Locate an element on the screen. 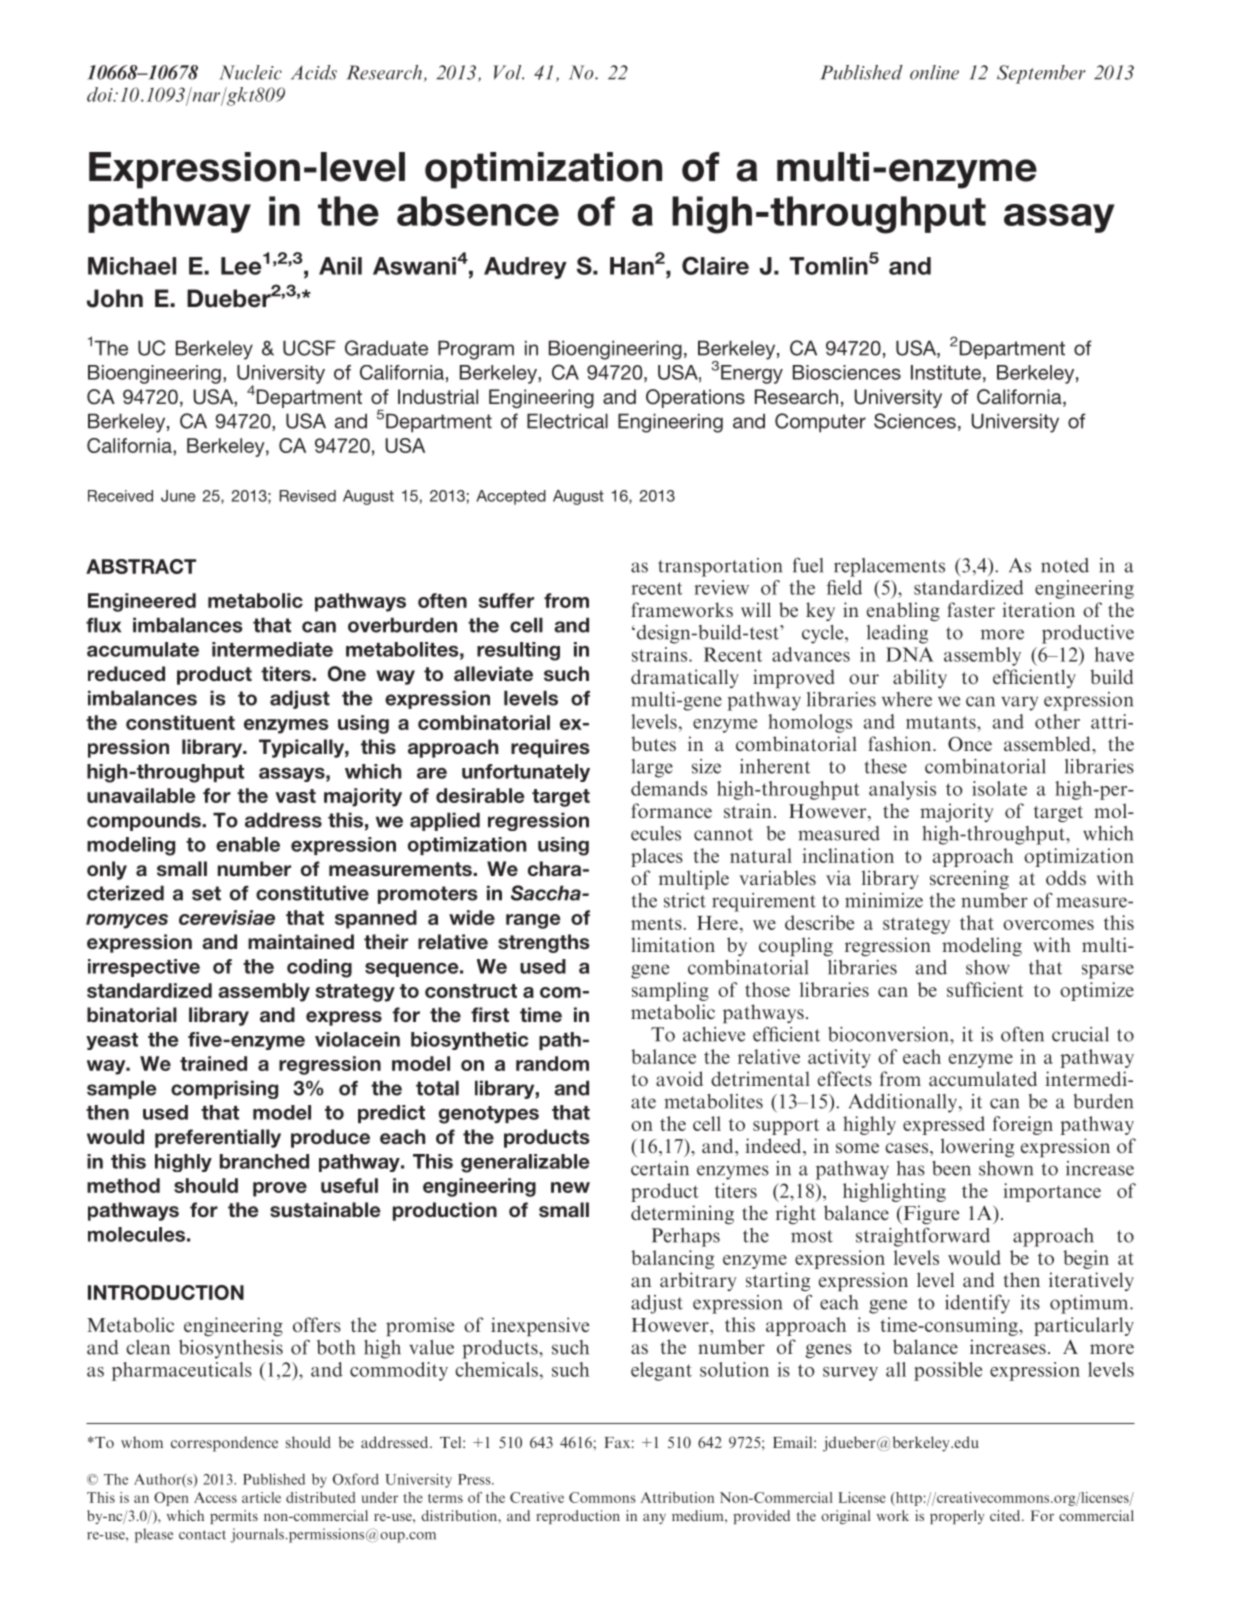 The image size is (1248, 1612). Vol is located at coordinates (508, 72).
